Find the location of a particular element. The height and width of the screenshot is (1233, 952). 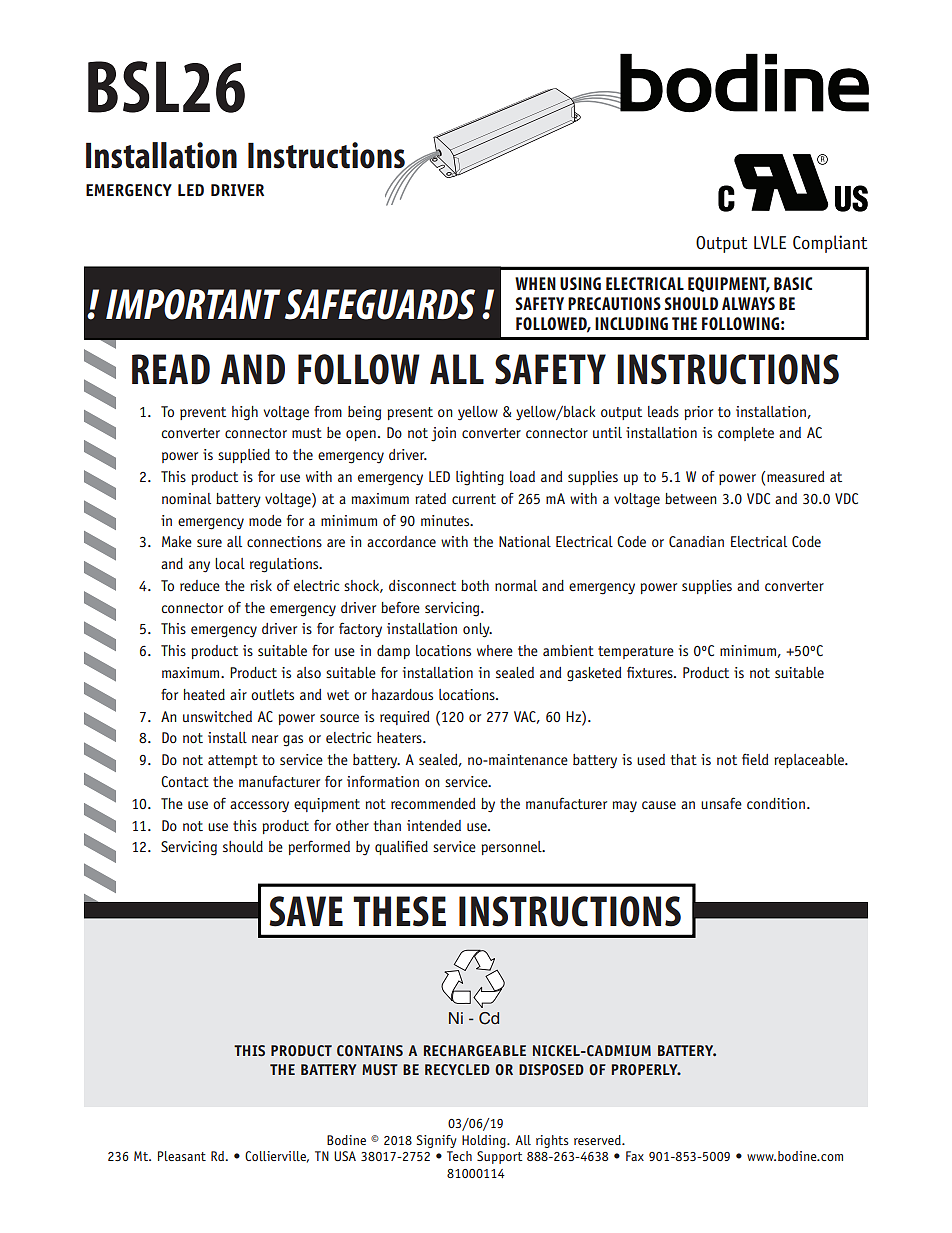

IMPORTANT is located at coordinates (193, 304).
